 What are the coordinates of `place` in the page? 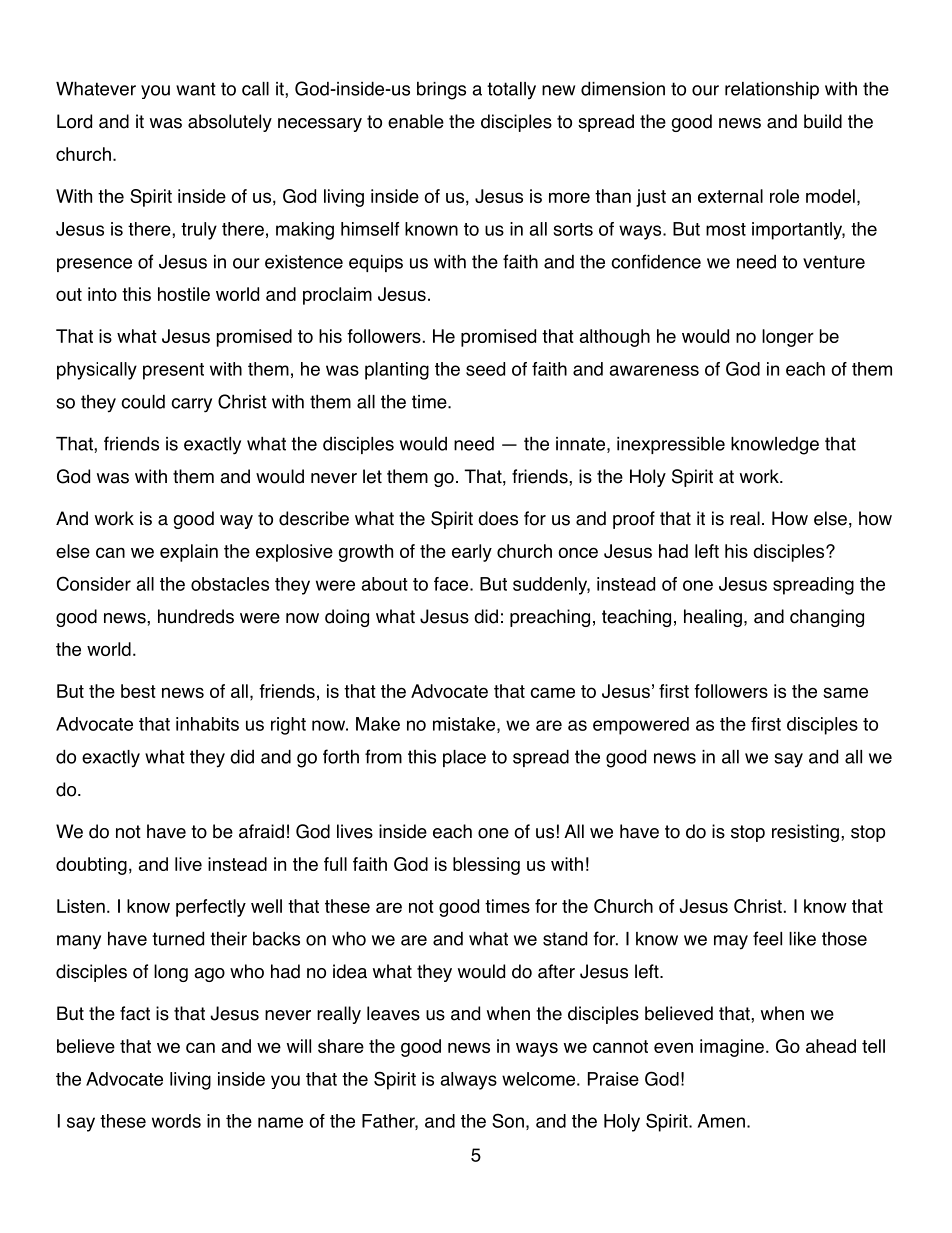 It's located at (464, 758).
